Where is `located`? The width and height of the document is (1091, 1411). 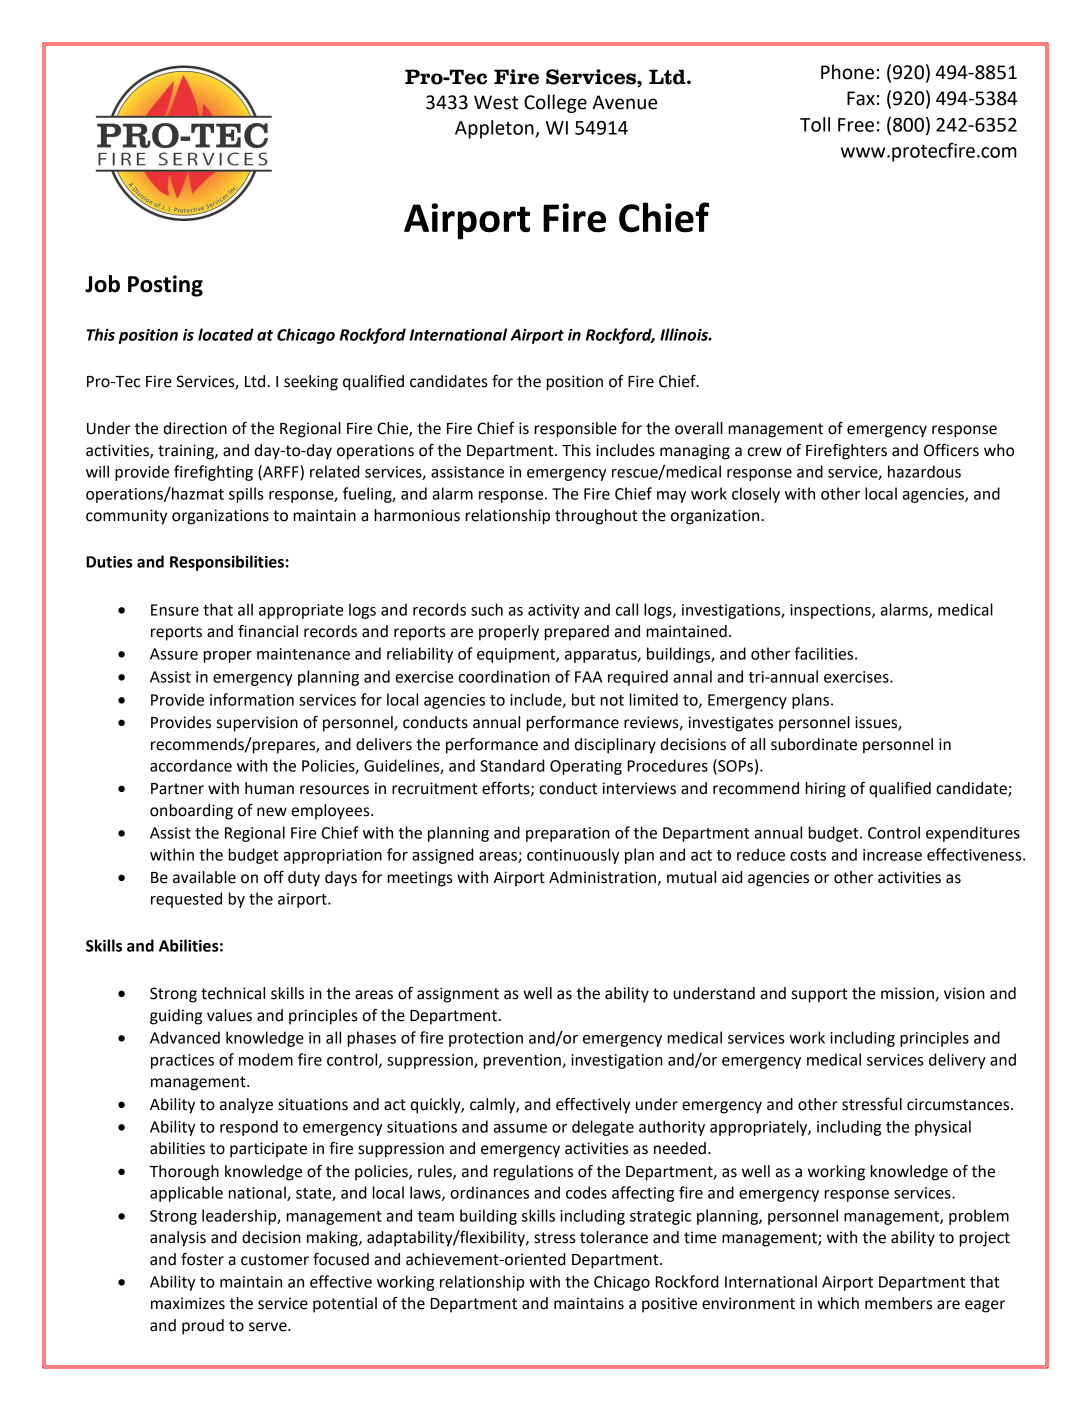
located is located at coordinates (226, 334).
